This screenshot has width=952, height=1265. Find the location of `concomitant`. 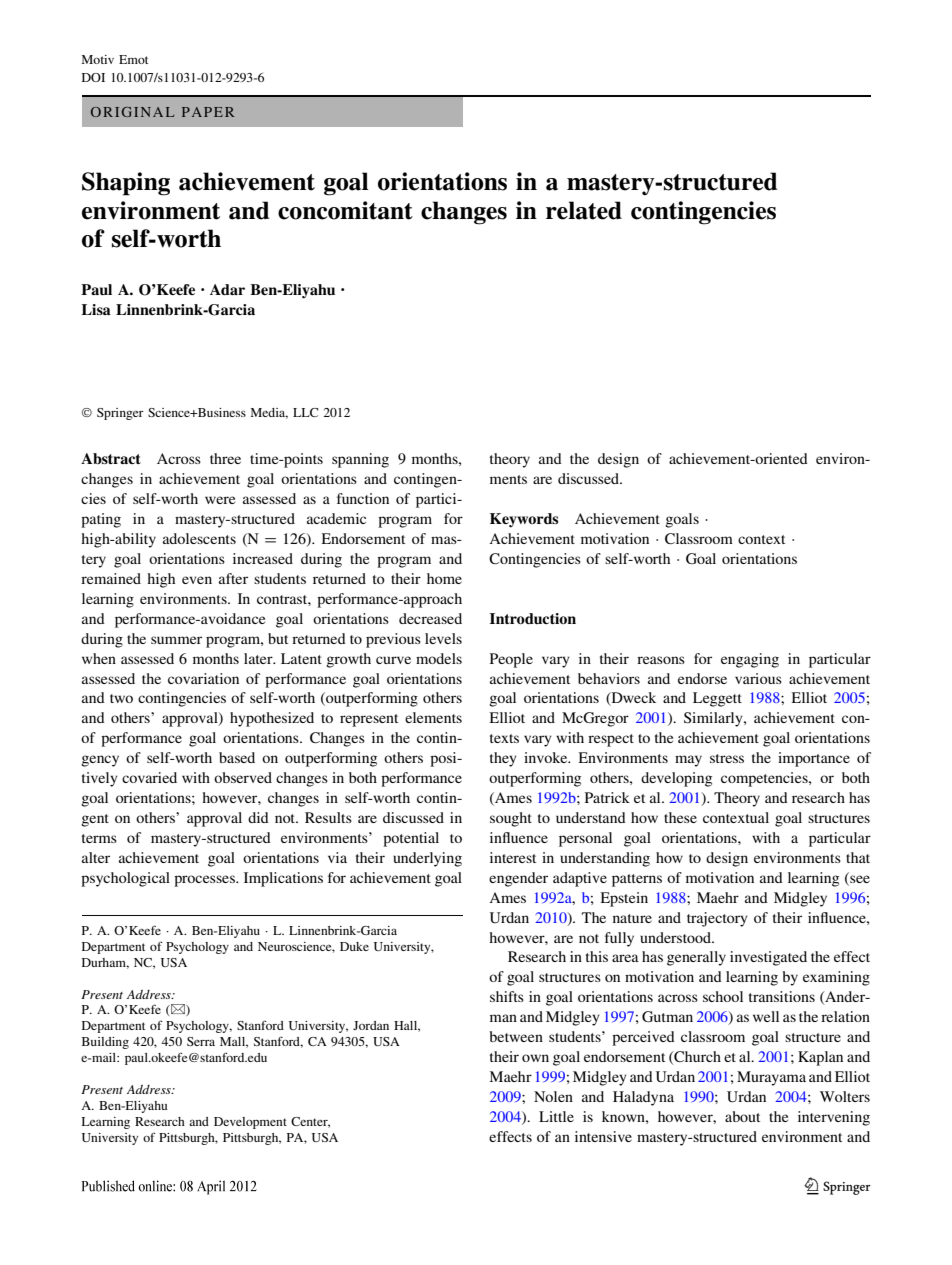

concomitant is located at coordinates (345, 210).
